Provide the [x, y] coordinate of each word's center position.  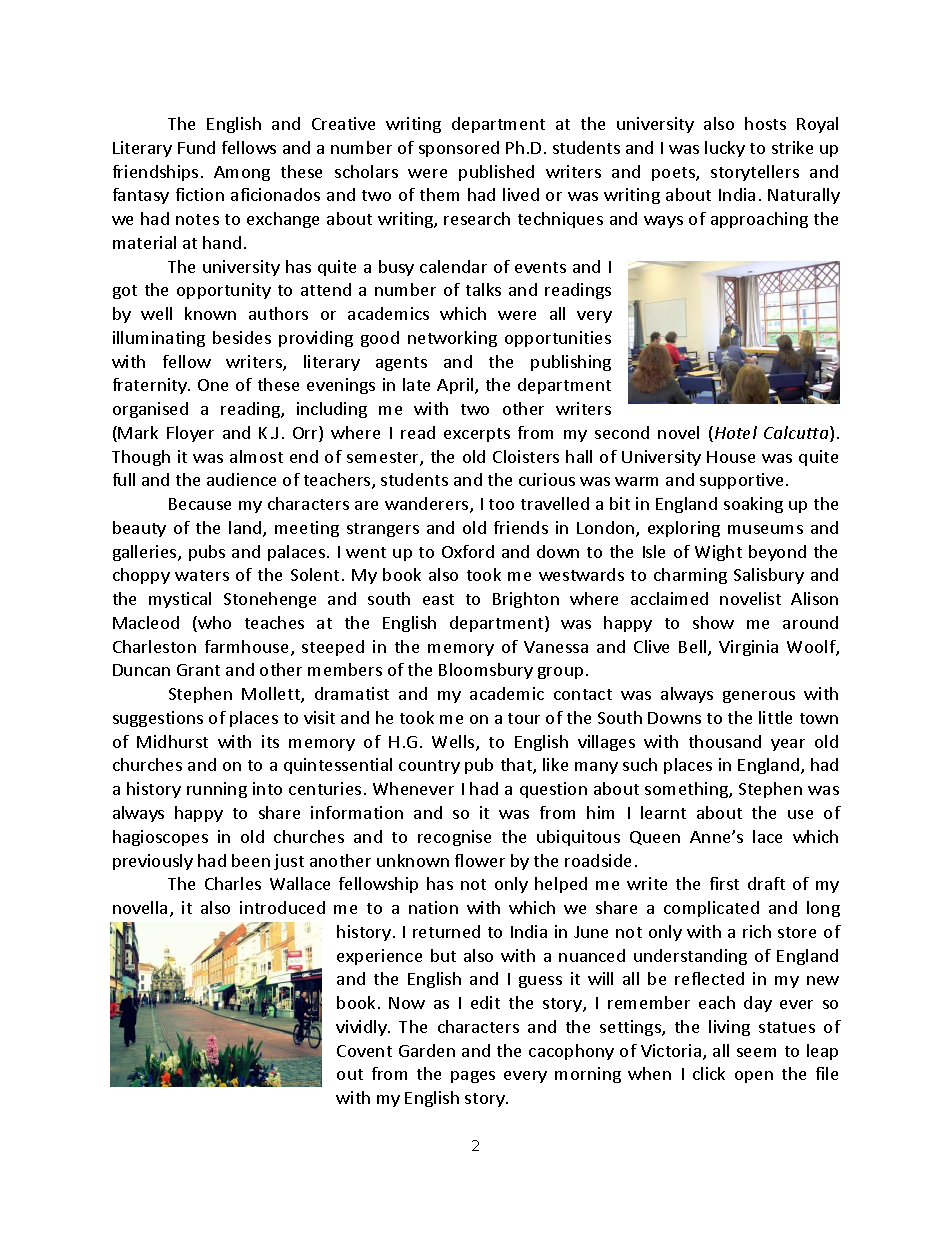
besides [242, 337]
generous [759, 697]
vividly [362, 1028]
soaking [753, 505]
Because [200, 504]
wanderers [428, 505]
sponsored [459, 149]
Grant [198, 670]
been [251, 860]
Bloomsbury [486, 671]
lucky [725, 149]
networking [452, 339]
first [724, 883]
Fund [196, 147]
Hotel [736, 432]
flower [480, 860]
